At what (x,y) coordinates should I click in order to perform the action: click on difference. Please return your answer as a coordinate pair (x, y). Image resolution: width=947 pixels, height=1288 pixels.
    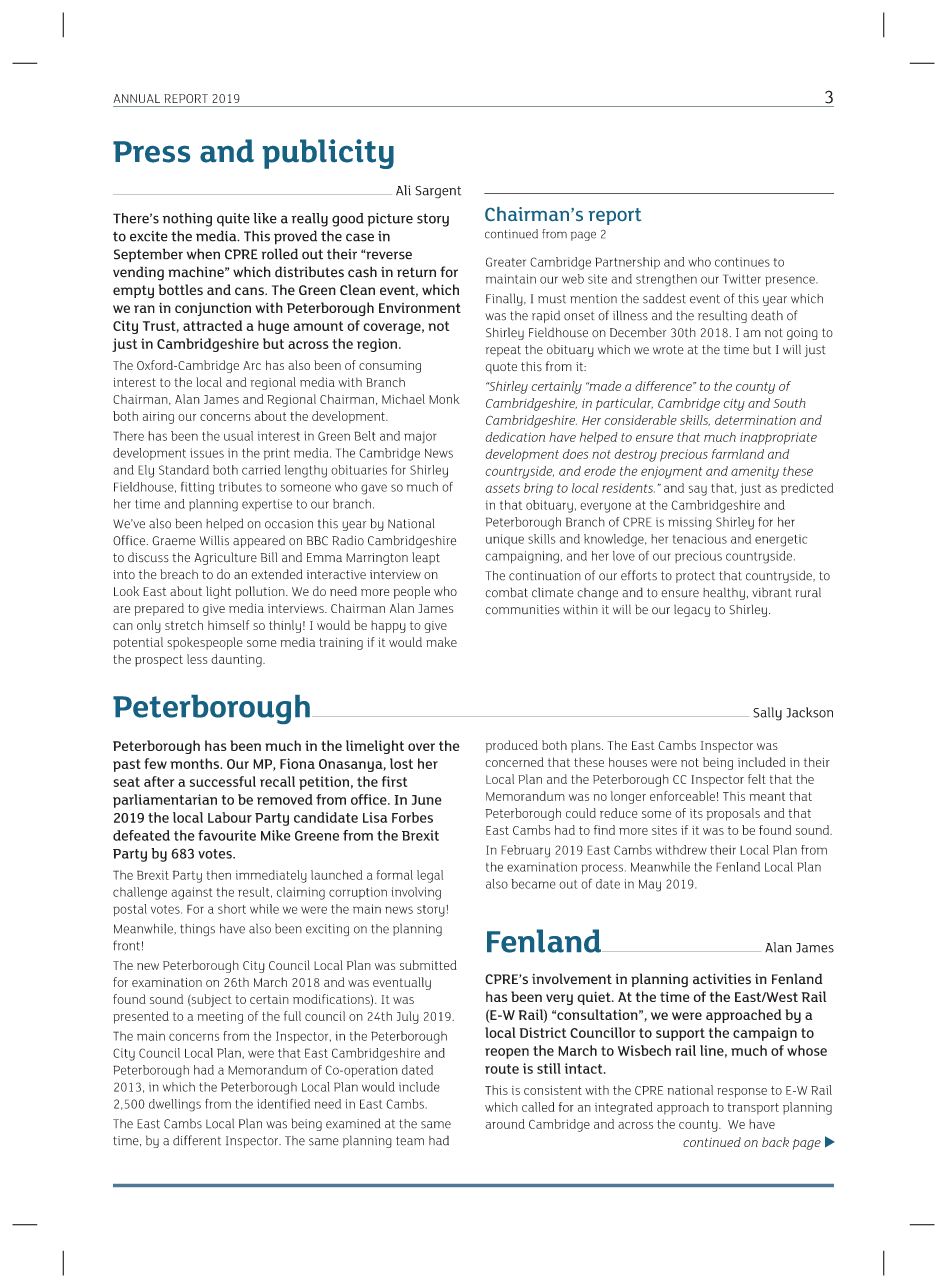
    Looking at the image, I should click on (664, 386).
